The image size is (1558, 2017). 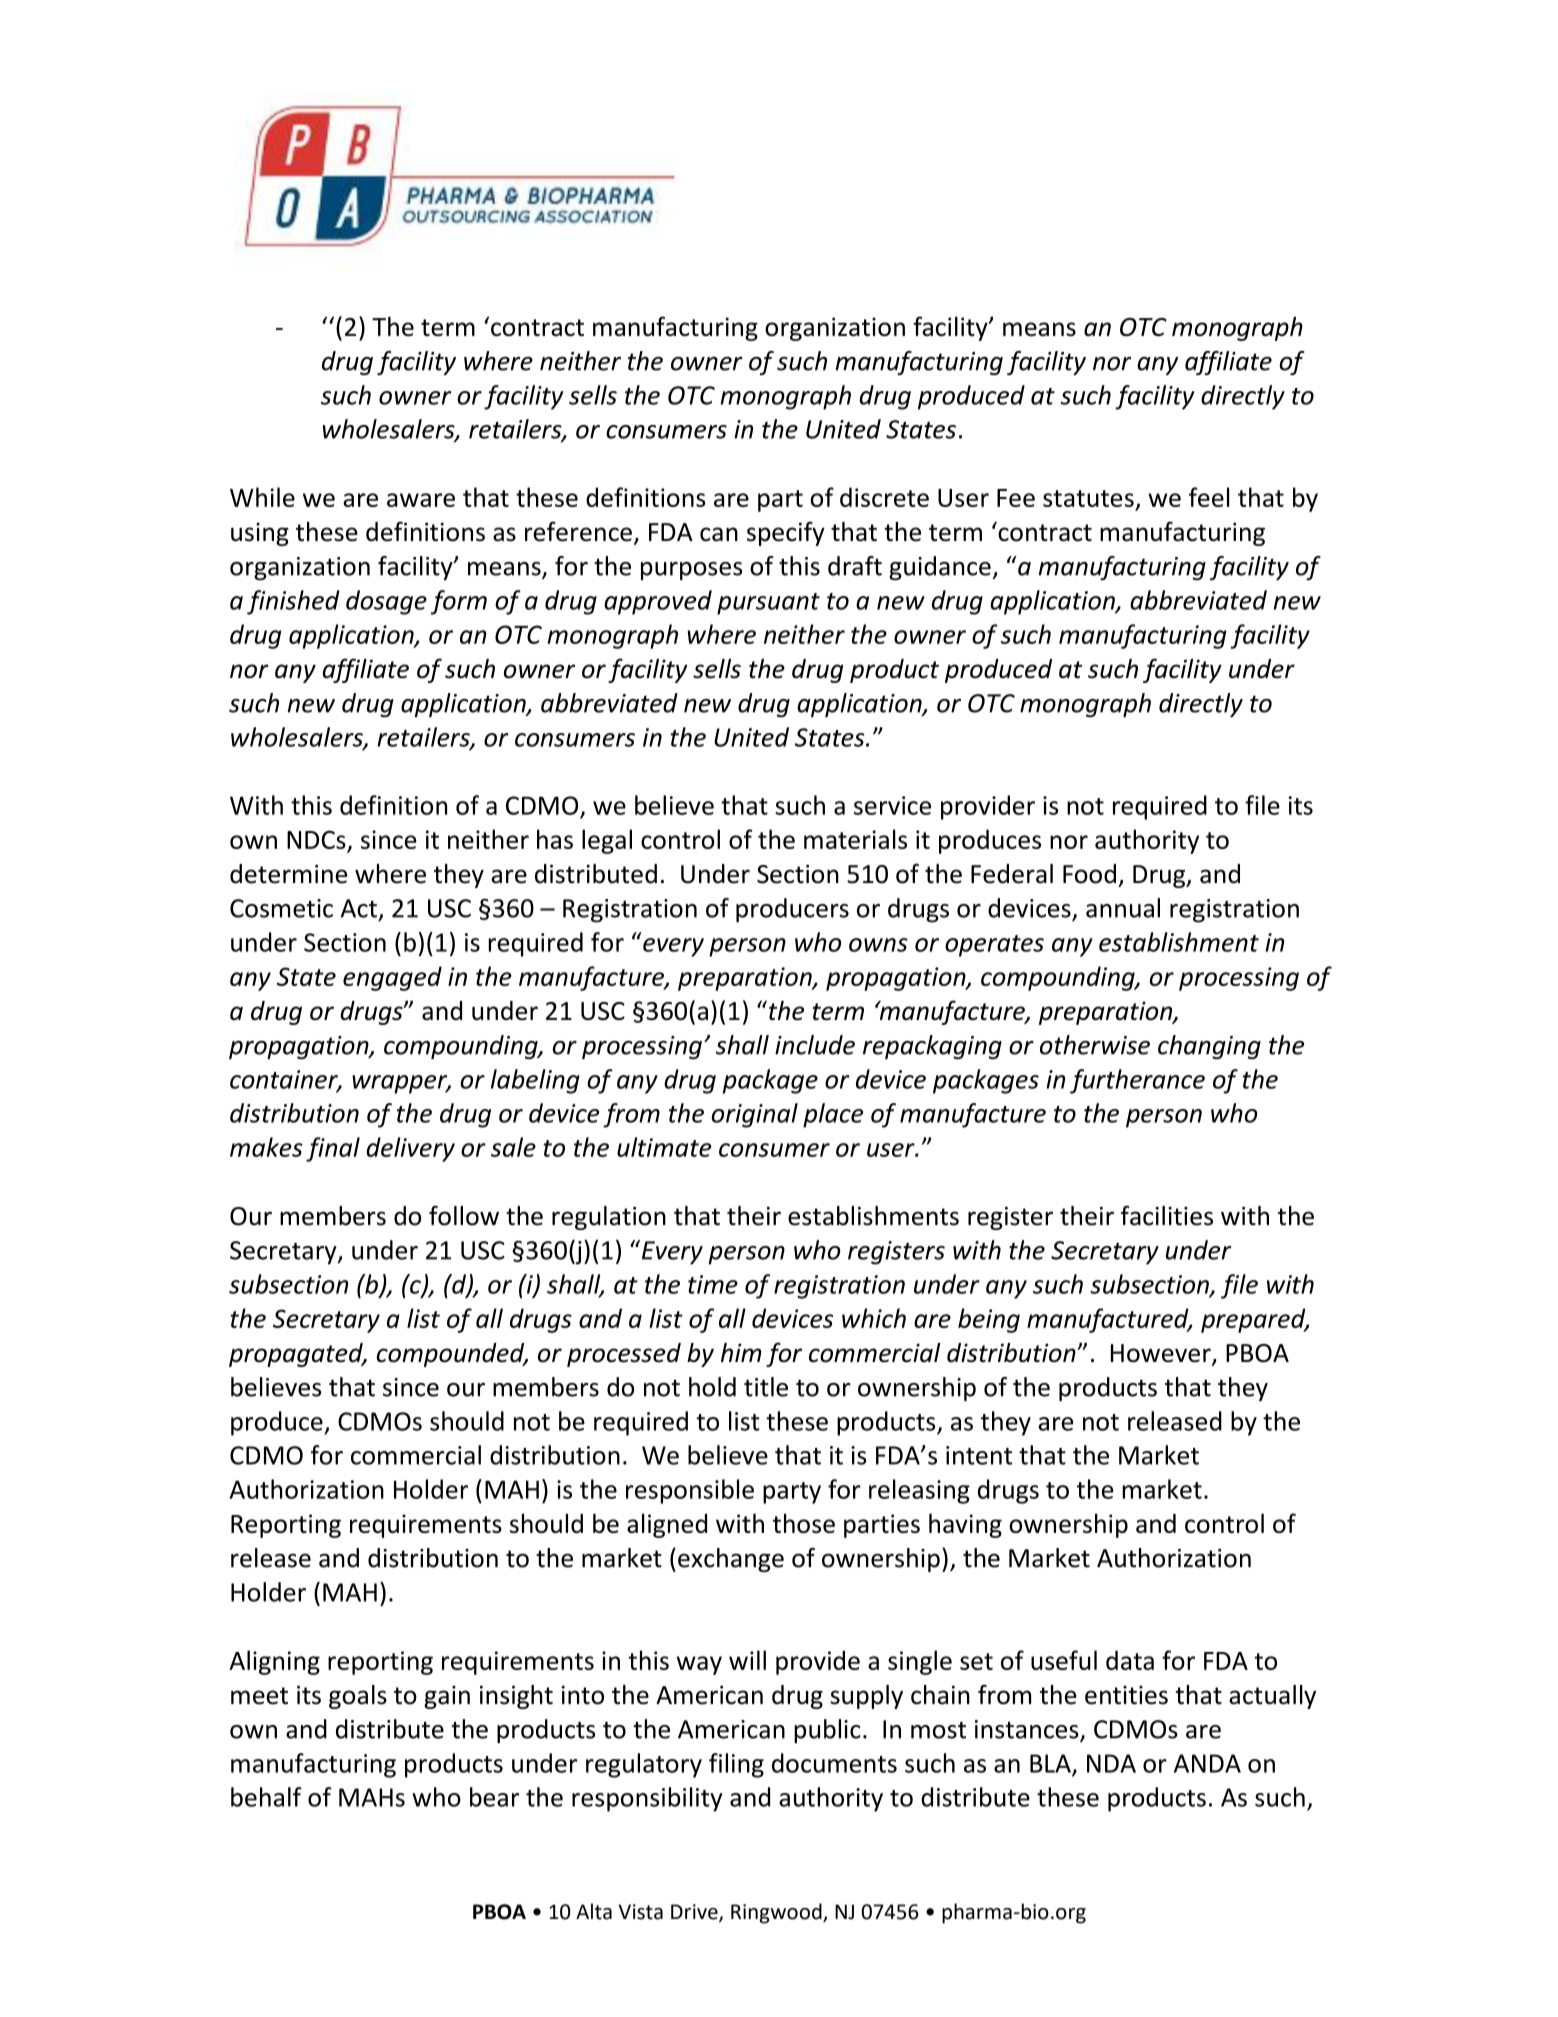 What do you see at coordinates (494, 1797) in the document?
I see `bear` at bounding box center [494, 1797].
